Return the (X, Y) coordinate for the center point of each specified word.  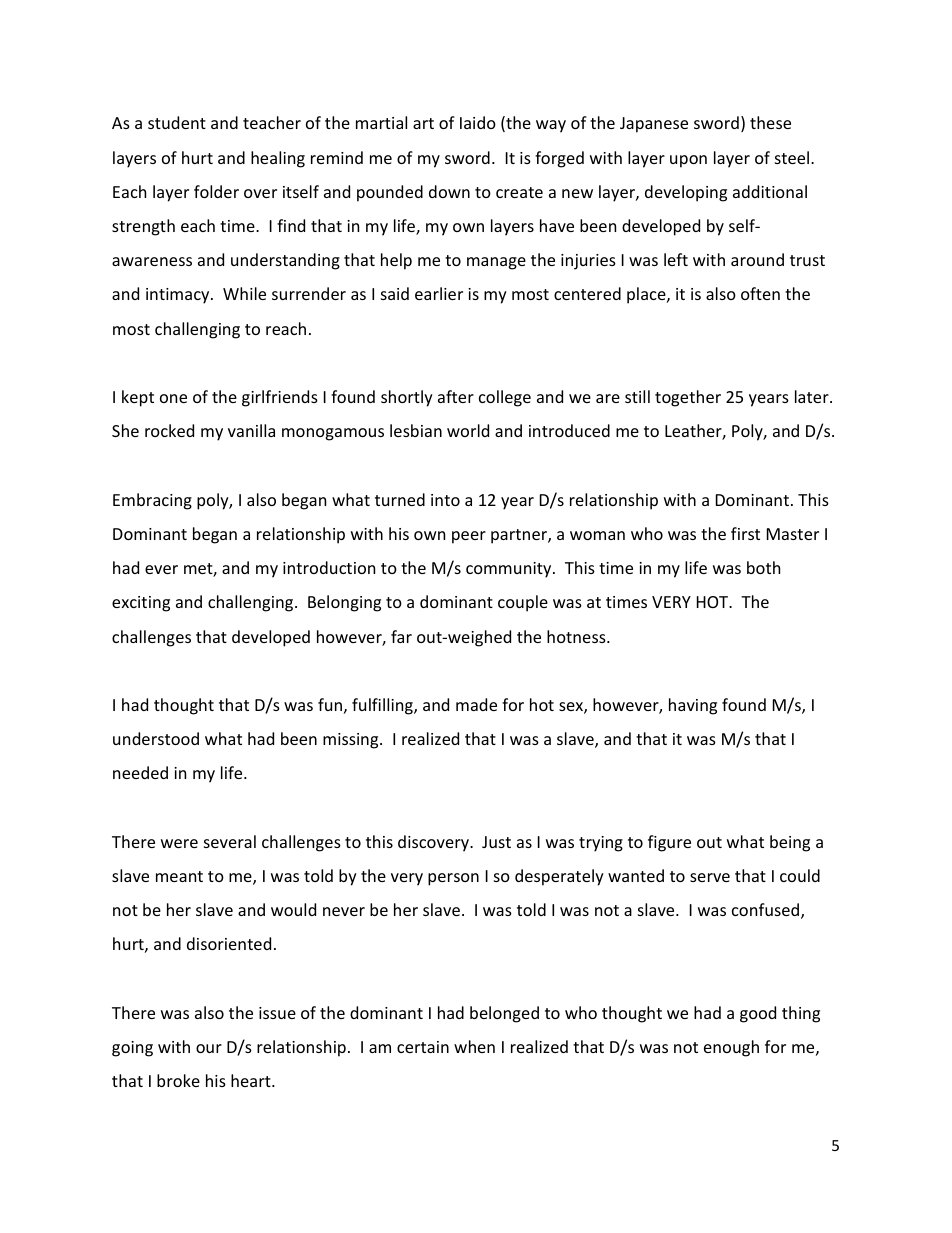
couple (523, 603)
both (763, 567)
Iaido (478, 122)
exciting (141, 604)
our (209, 1048)
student (177, 122)
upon (688, 161)
